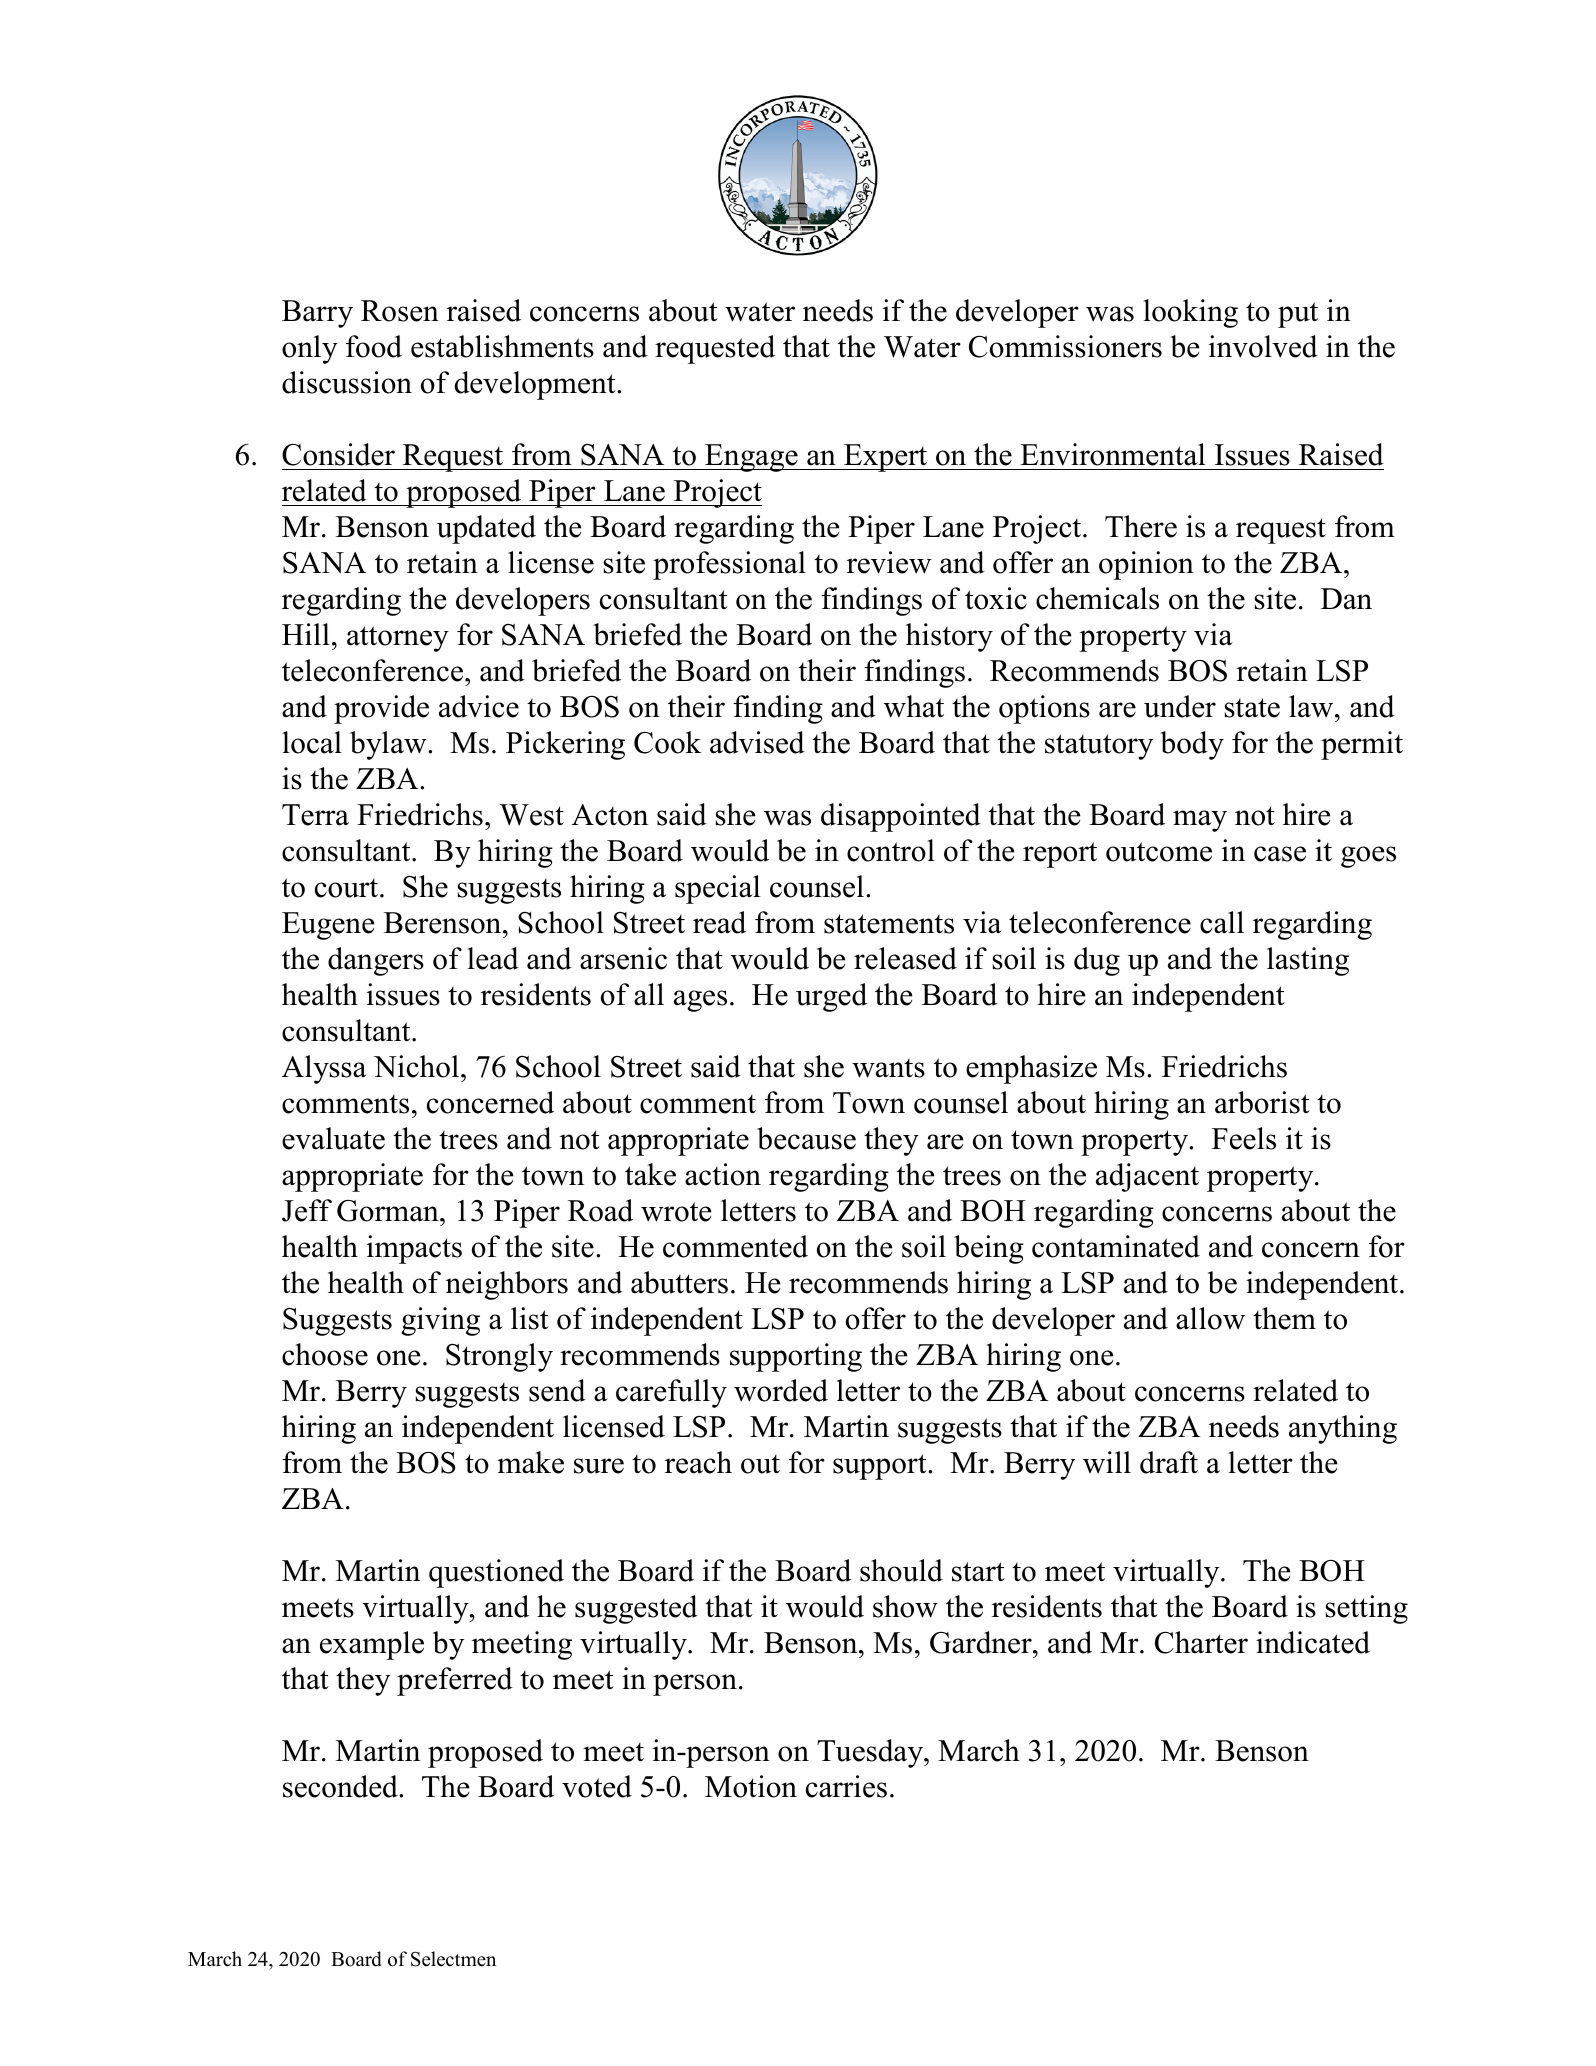  Describe the element at coordinates (453, 1959) in the screenshot. I see `Selectmen` at that location.
